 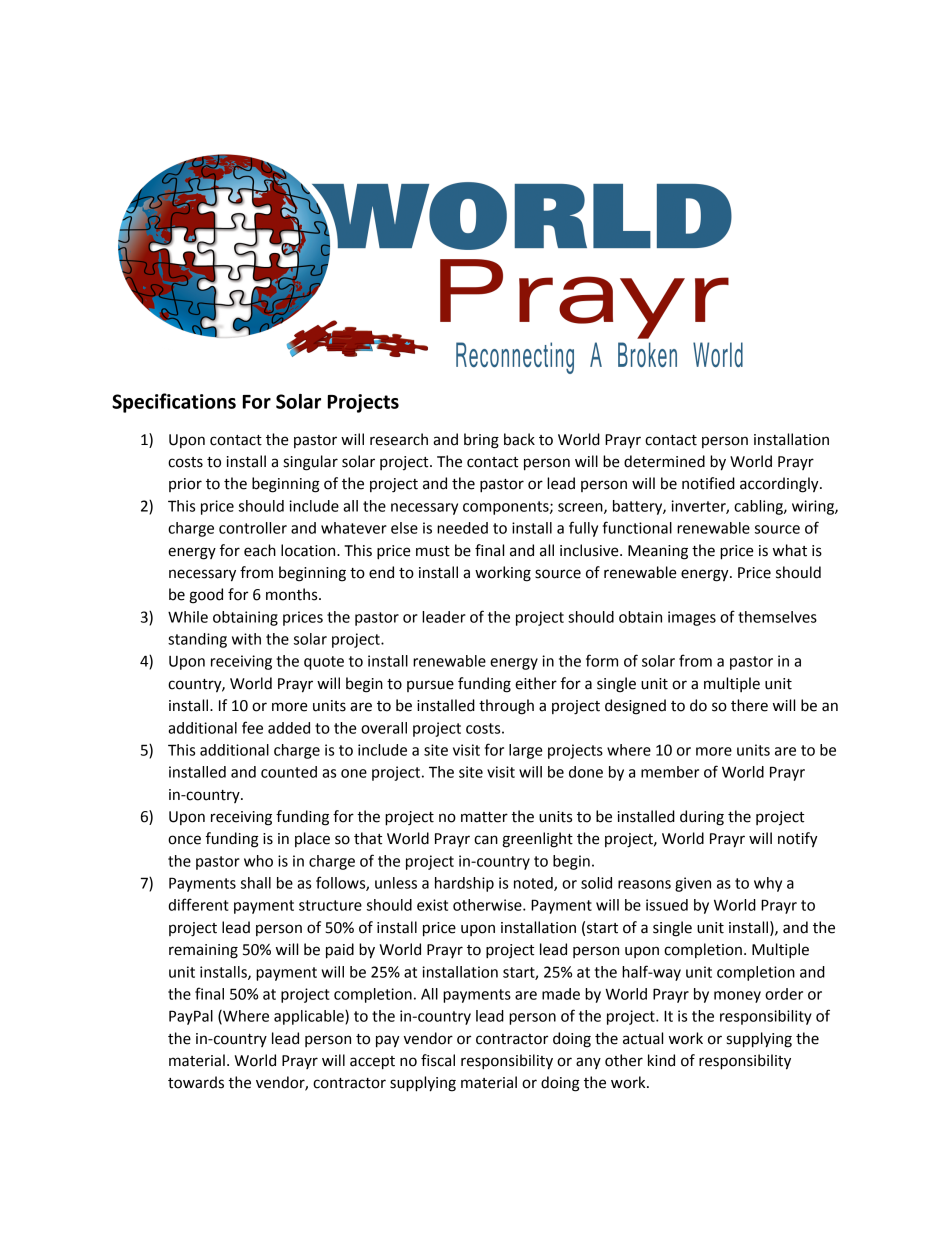 I want to click on with, so click(x=246, y=639).
